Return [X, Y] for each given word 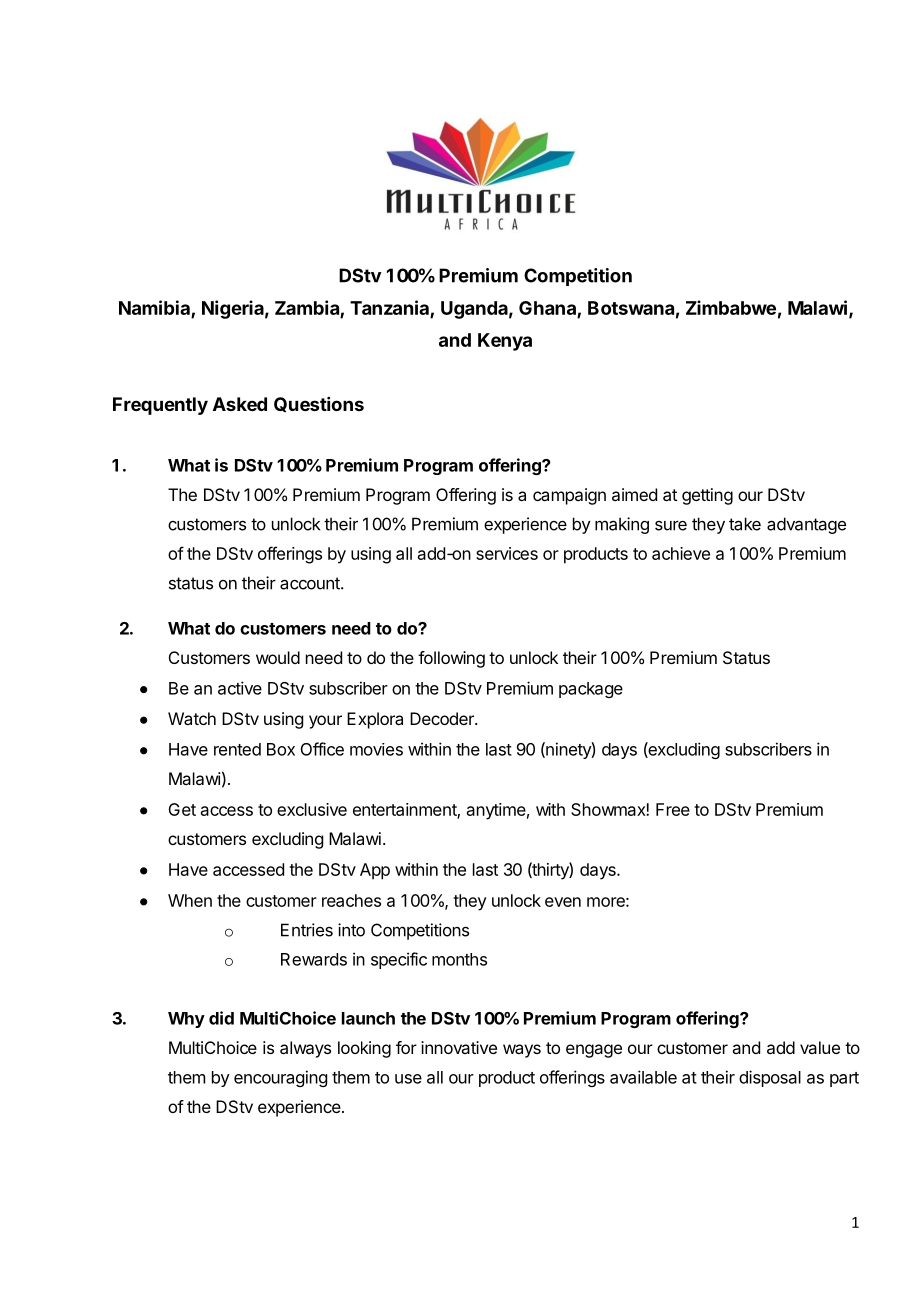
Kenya [505, 342]
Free [673, 809]
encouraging [280, 1078]
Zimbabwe [731, 307]
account [311, 583]
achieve [681, 553]
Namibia [154, 307]
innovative [459, 1047]
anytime [496, 811]
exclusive [312, 809]
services [507, 553]
